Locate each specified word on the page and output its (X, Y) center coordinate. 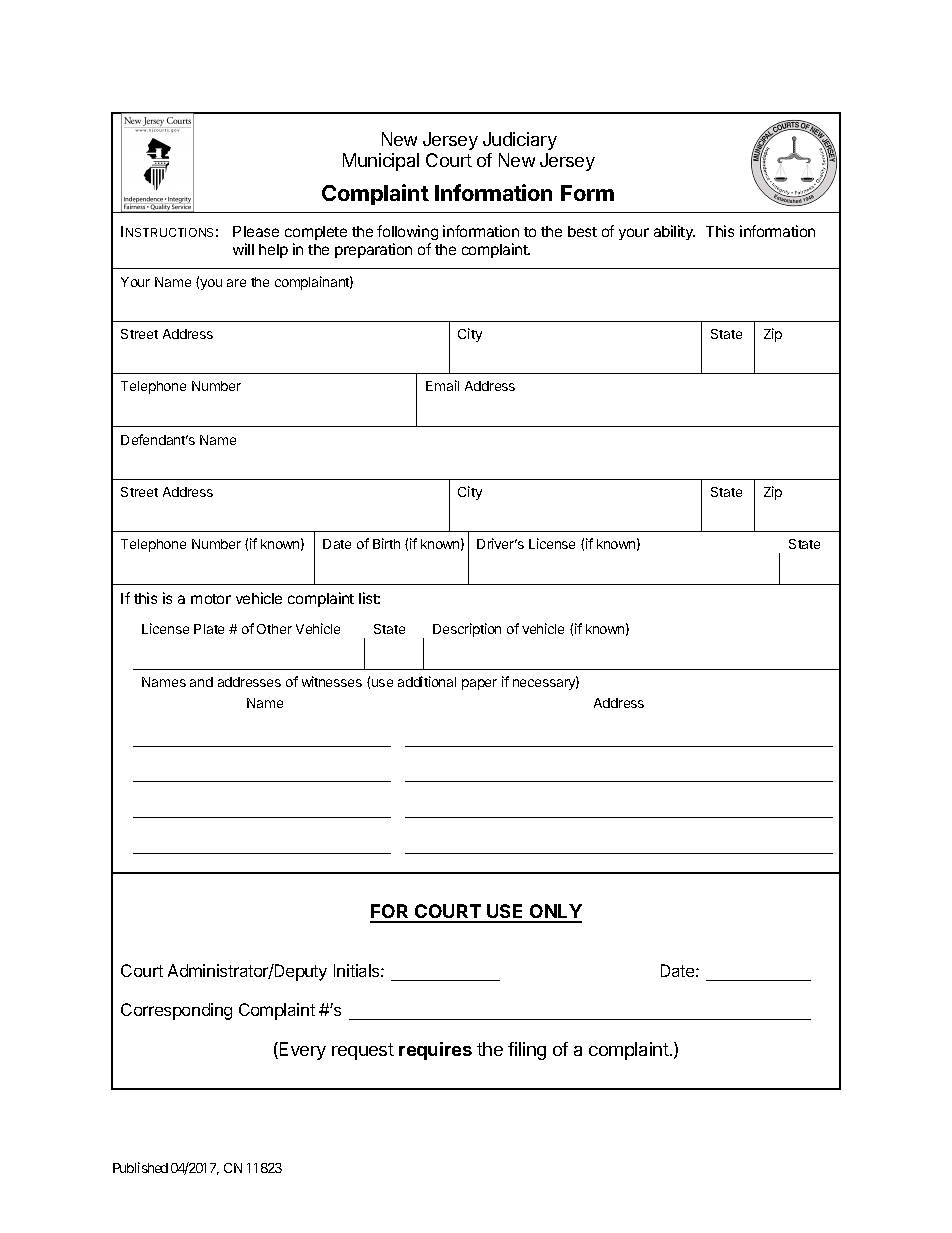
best (582, 231)
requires (435, 1051)
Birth (386, 543)
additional (427, 681)
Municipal (381, 162)
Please (256, 231)
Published (140, 1167)
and (201, 682)
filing (527, 1051)
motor (211, 599)
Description (467, 630)
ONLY (555, 913)
